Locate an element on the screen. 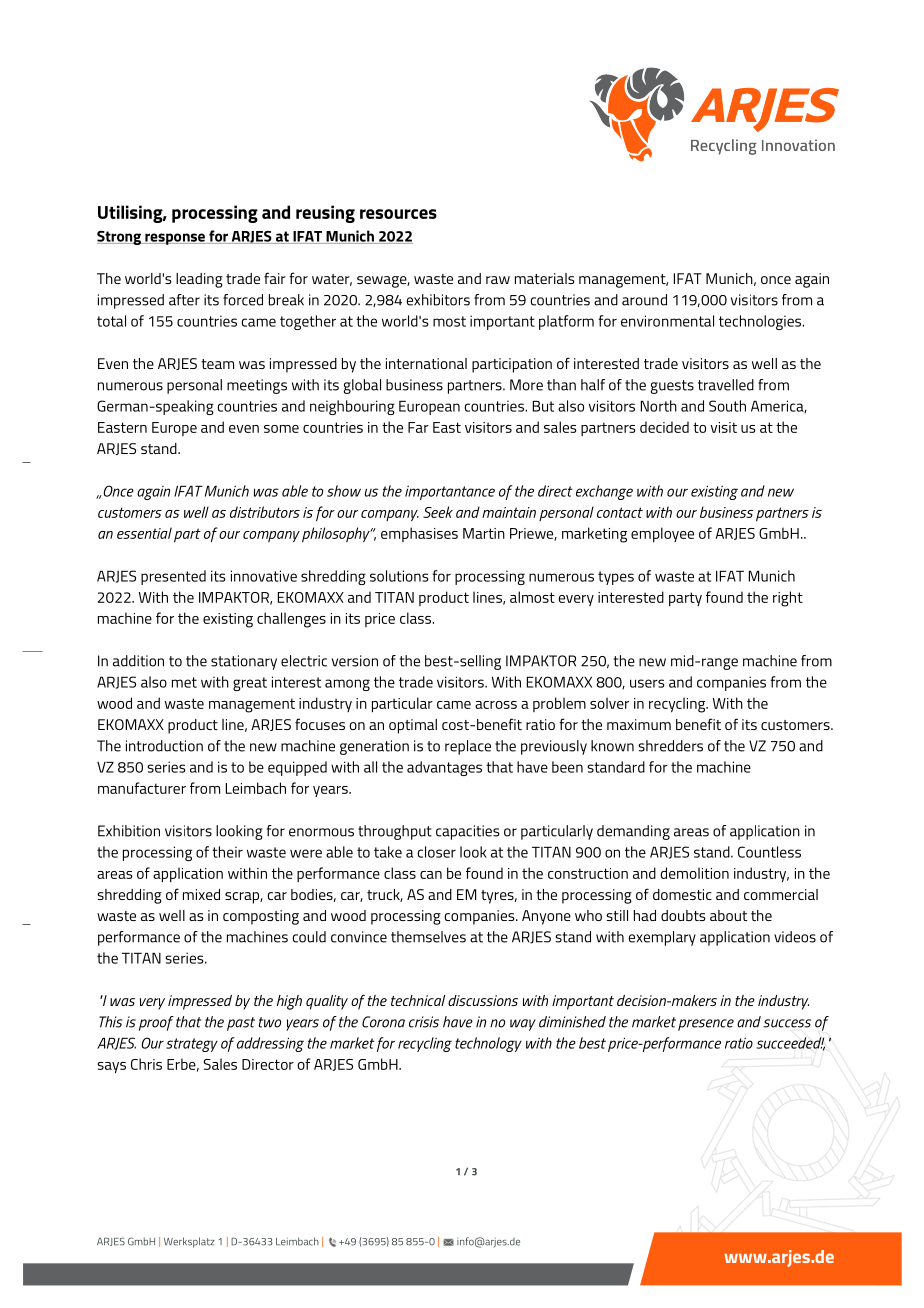 Image resolution: width=924 pixels, height=1308 pixels. response is located at coordinates (175, 239).
